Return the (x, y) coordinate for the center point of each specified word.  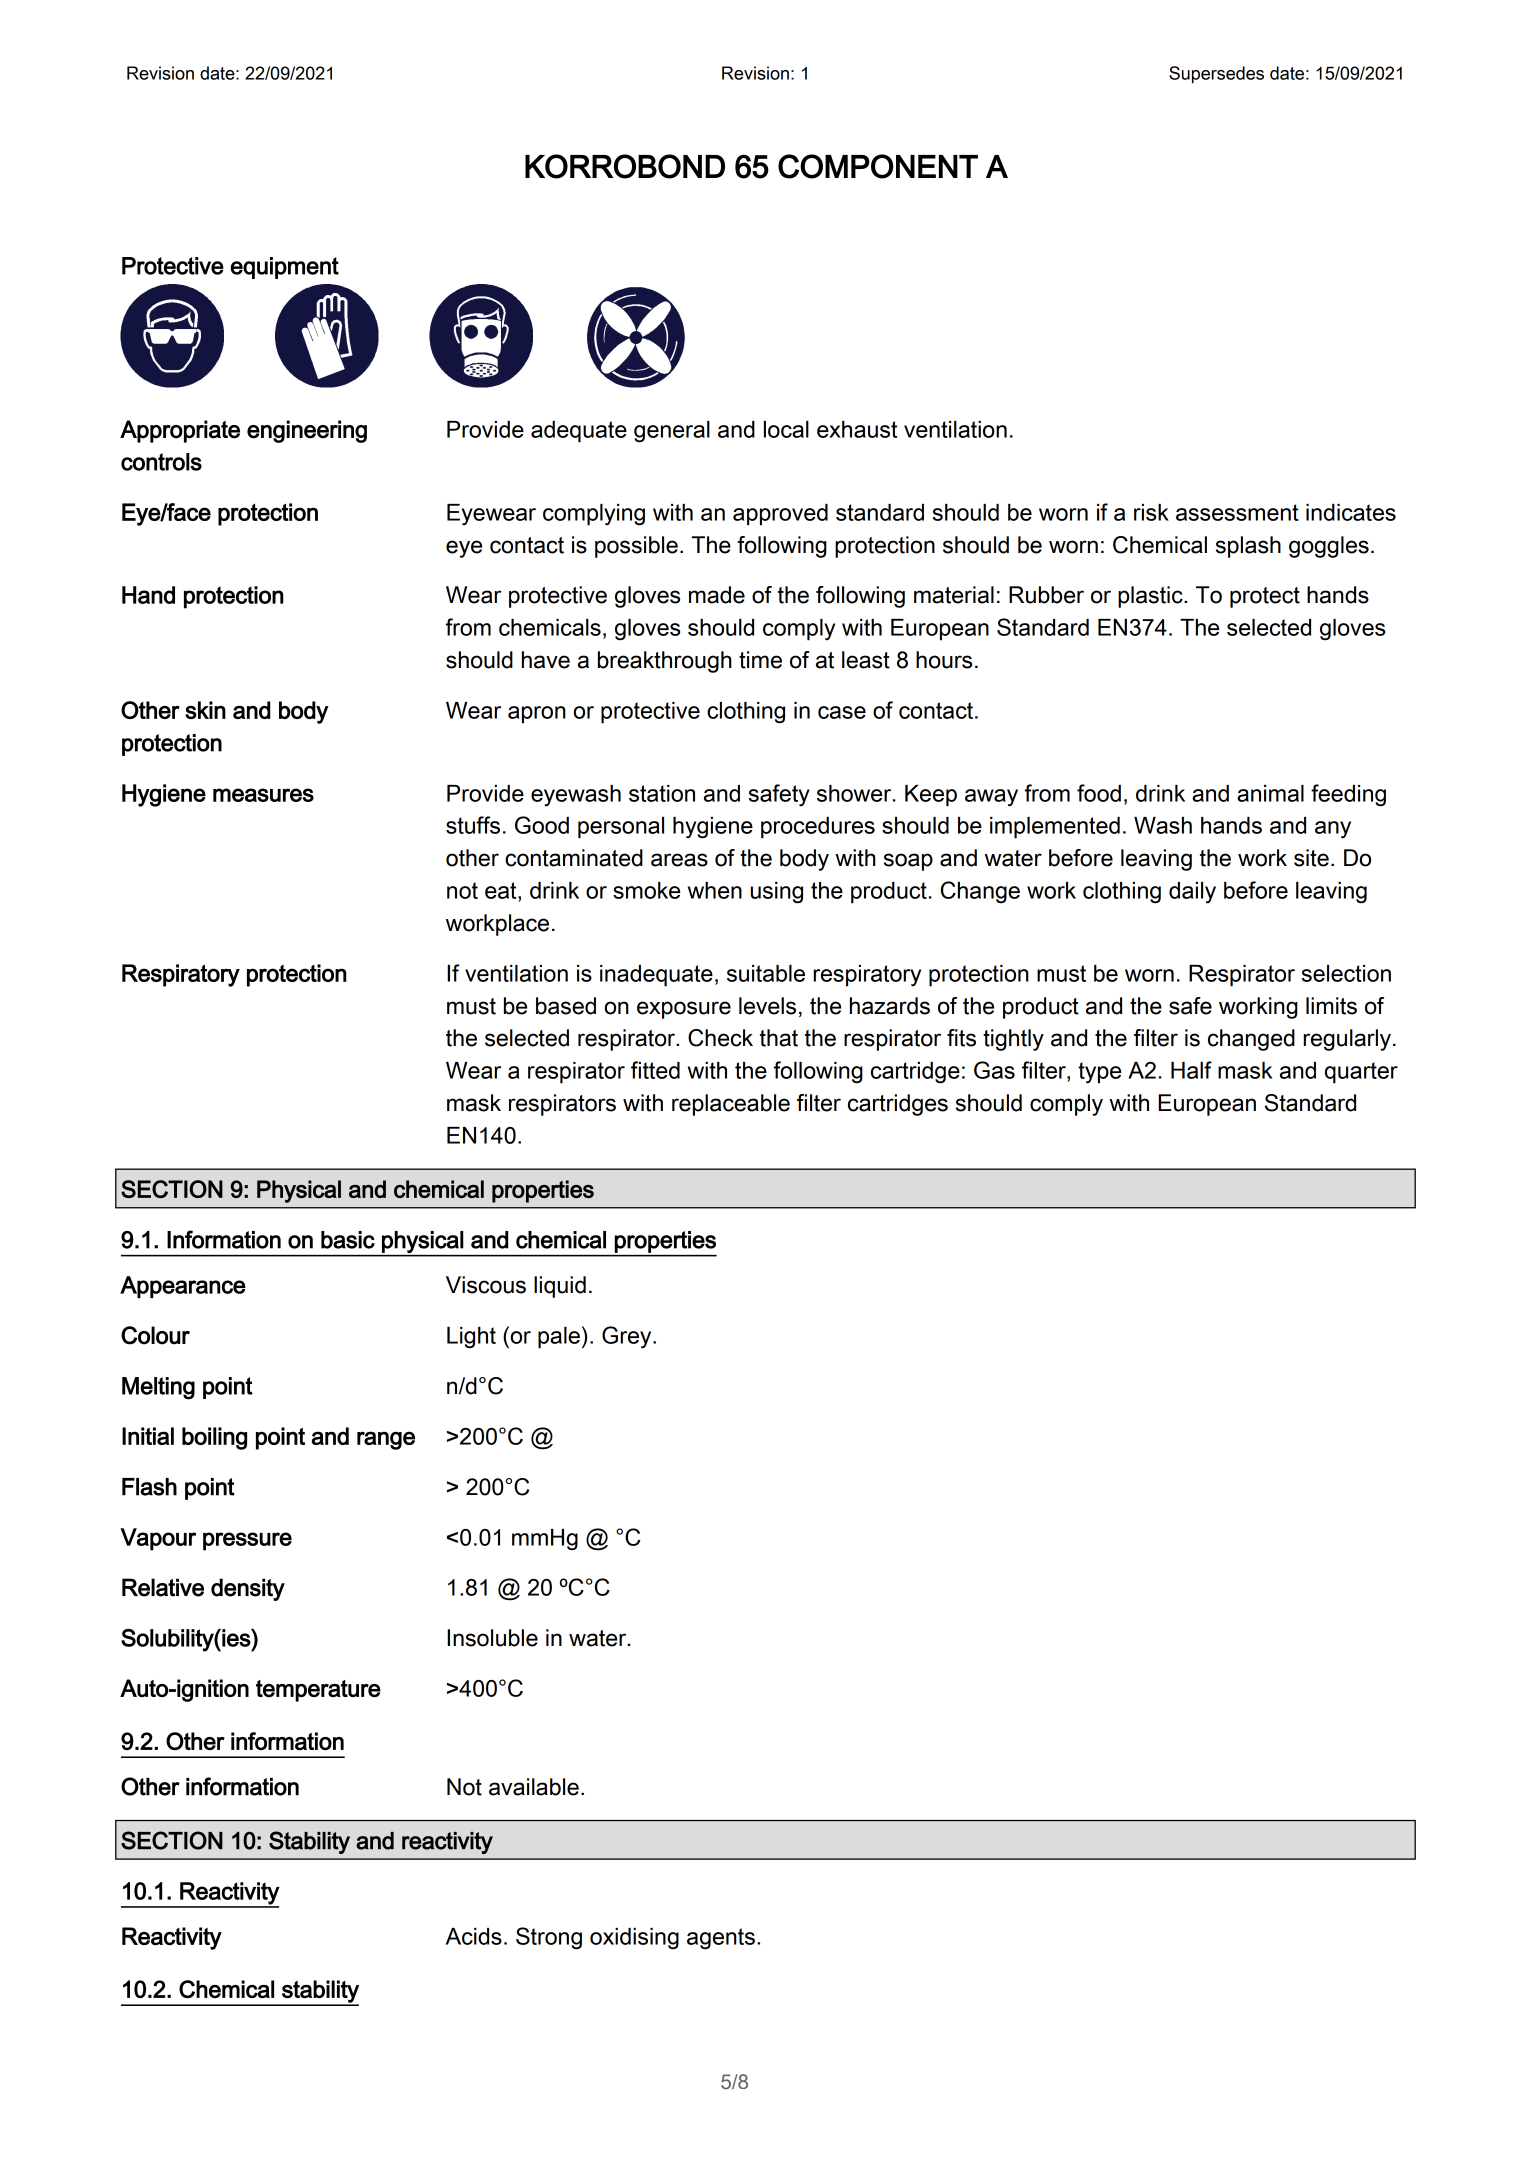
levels (767, 1006)
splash (1248, 547)
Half (1191, 1070)
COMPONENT (878, 166)
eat (502, 890)
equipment (284, 268)
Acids (474, 1936)
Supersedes (1216, 74)
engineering (307, 431)
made (717, 595)
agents (721, 1939)
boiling (214, 1438)
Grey (628, 1337)
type (1099, 1073)
